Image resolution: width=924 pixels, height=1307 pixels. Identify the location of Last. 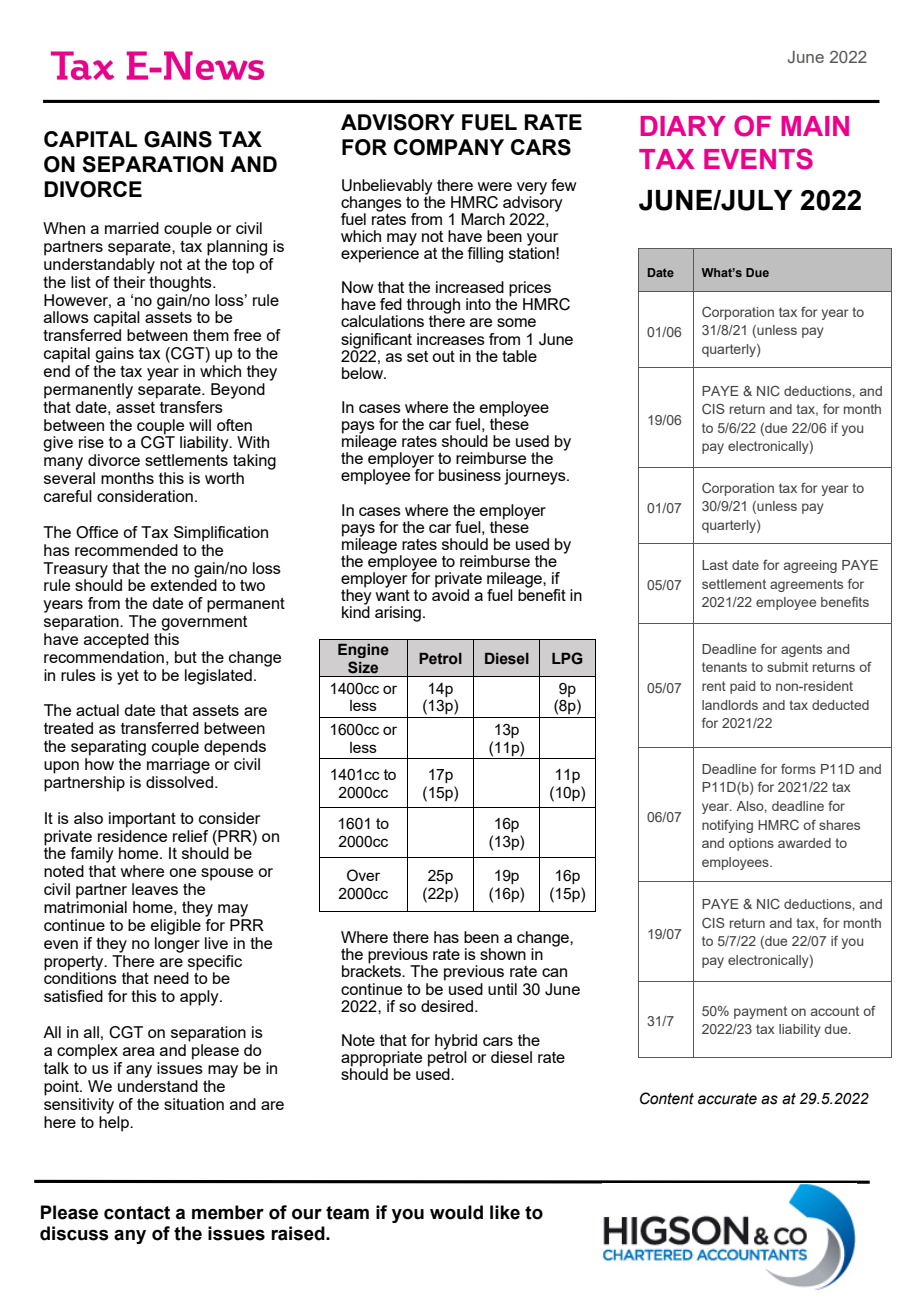
(715, 565).
